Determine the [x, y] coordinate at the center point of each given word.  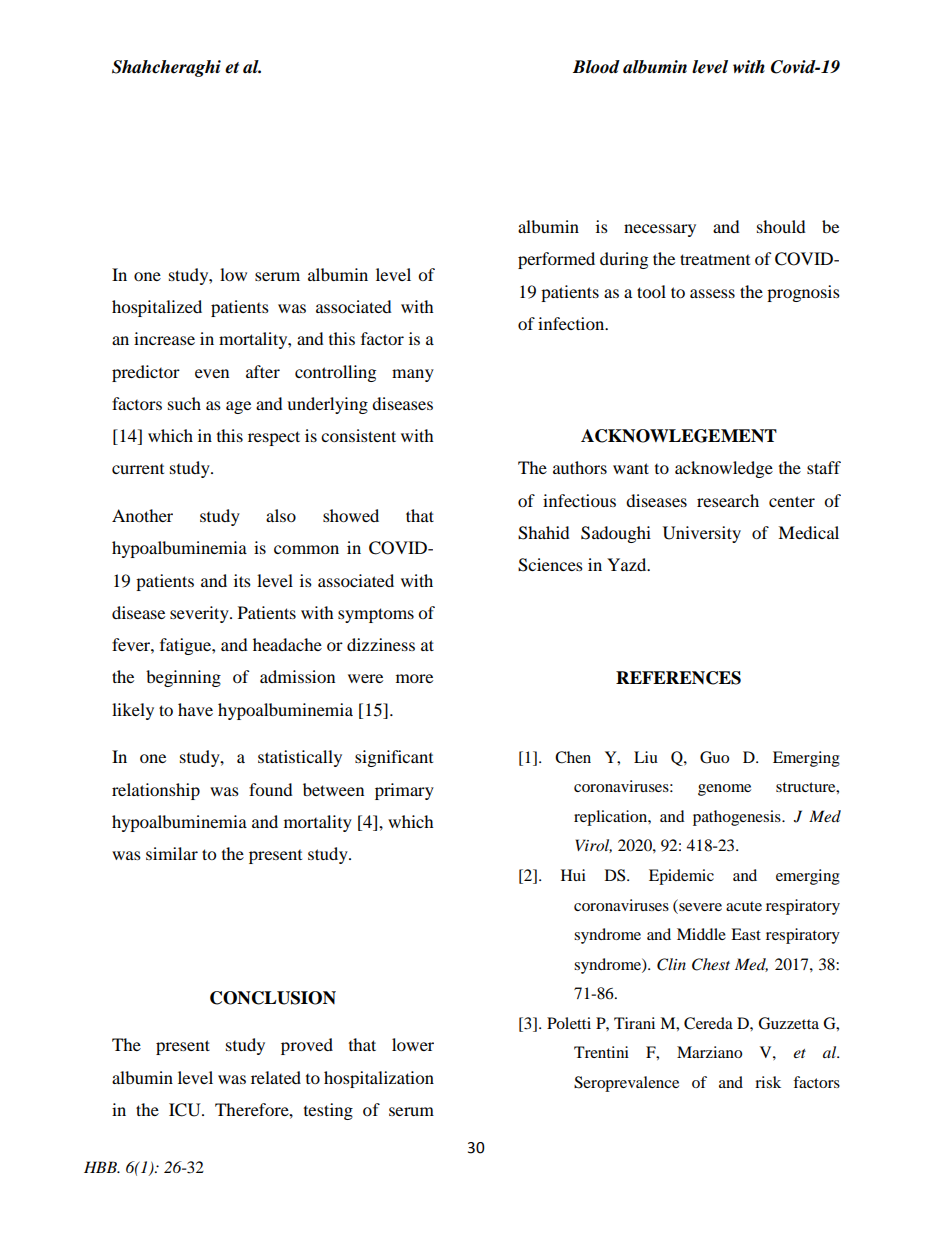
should [781, 226]
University [702, 534]
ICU [186, 1110]
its [242, 580]
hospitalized [157, 308]
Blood [596, 67]
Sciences [550, 565]
